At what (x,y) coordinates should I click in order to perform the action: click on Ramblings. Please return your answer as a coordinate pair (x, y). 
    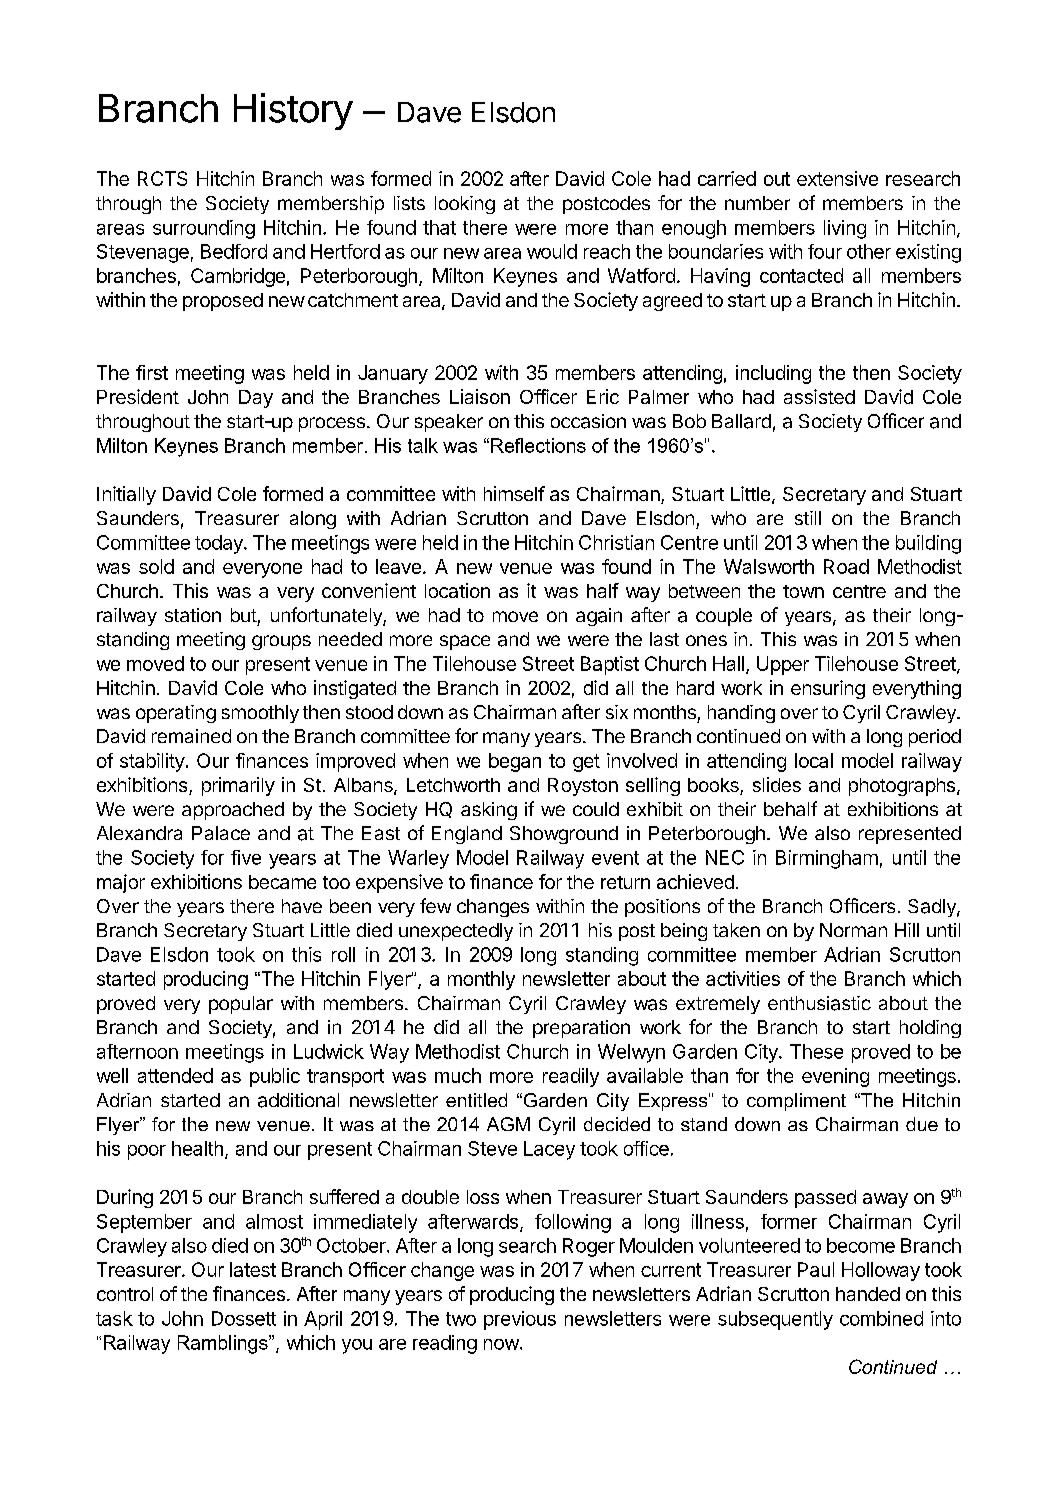
    Looking at the image, I should click on (224, 1344).
